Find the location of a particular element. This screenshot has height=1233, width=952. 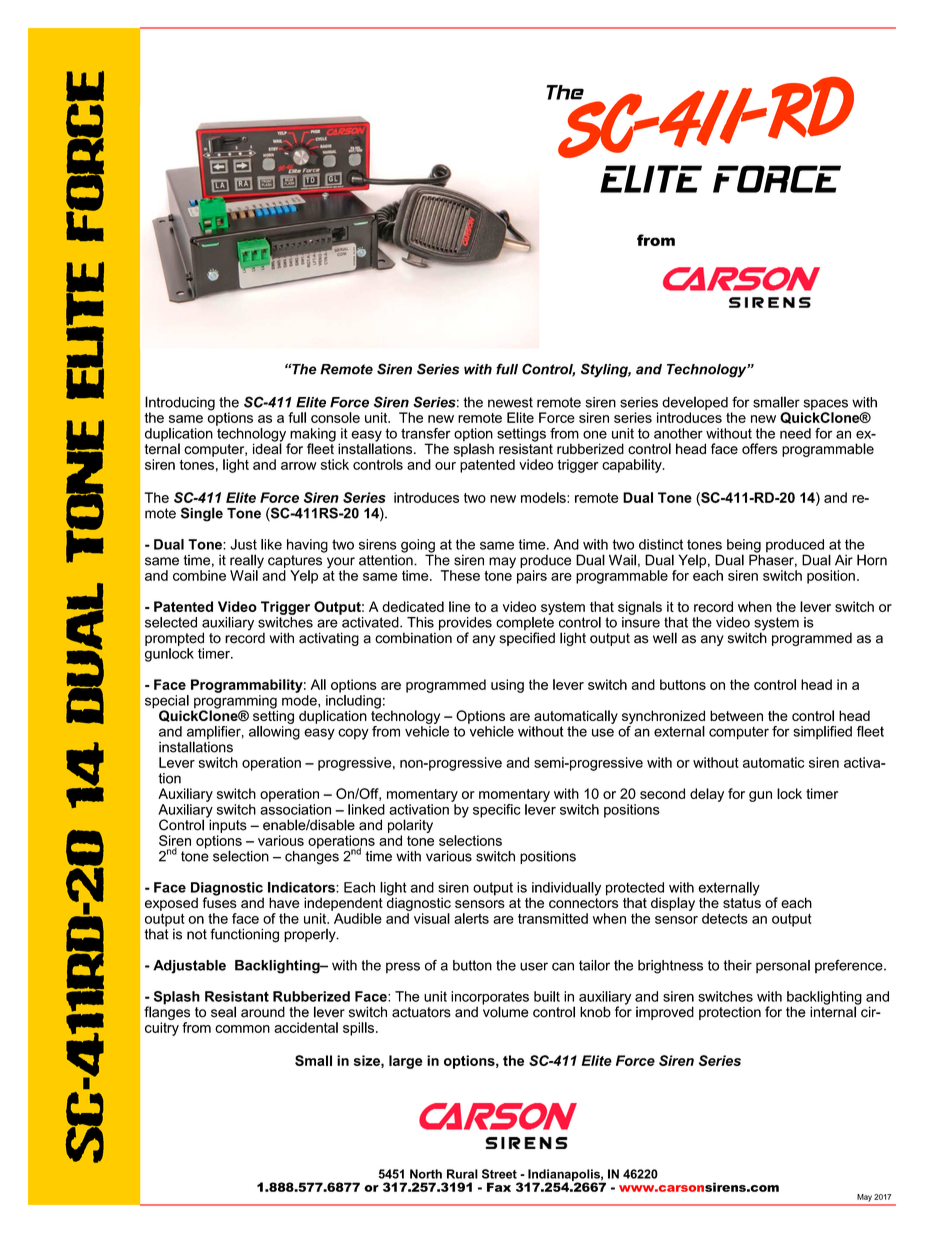

inputs is located at coordinates (227, 825).
